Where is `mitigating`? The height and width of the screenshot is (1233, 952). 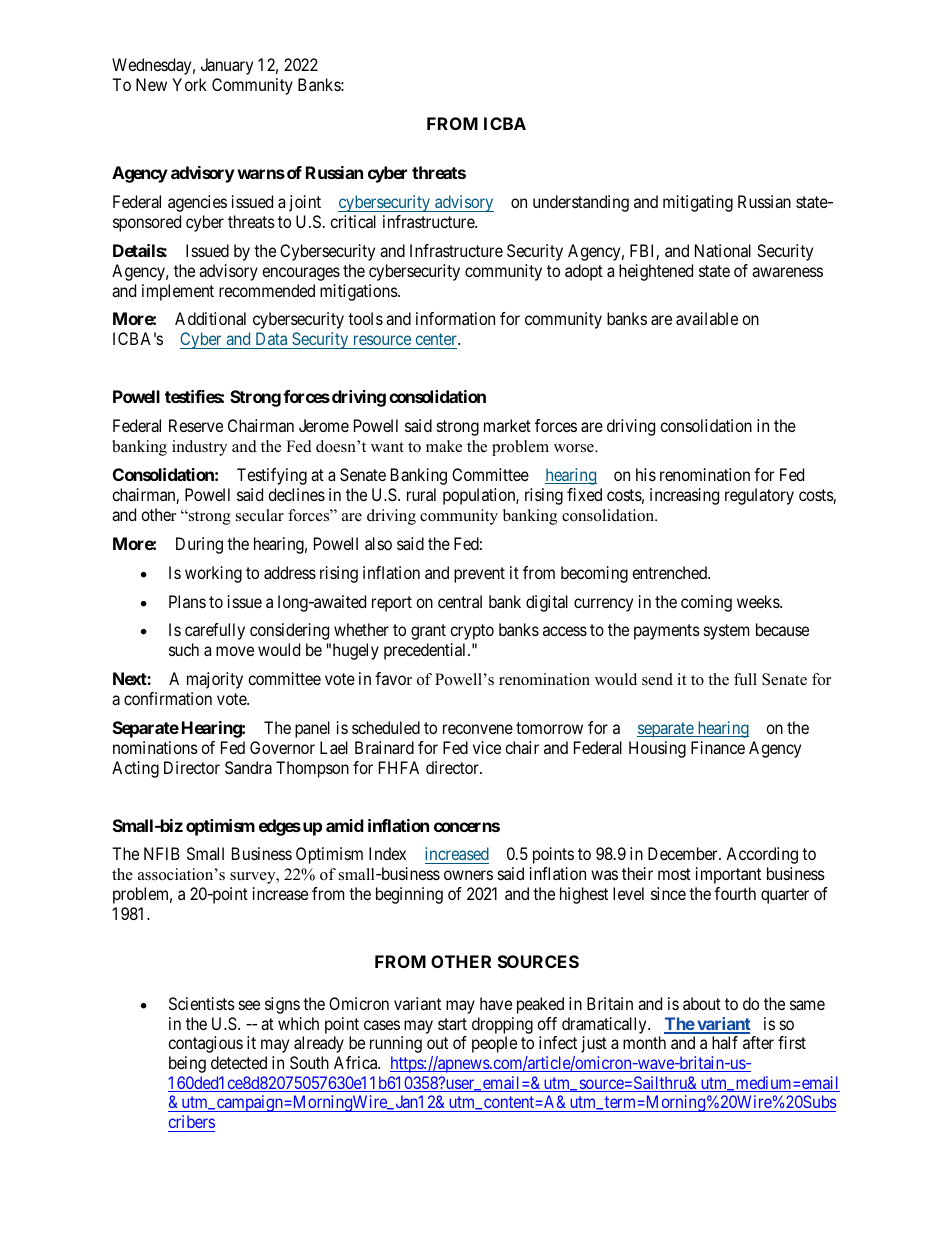 mitigating is located at coordinates (698, 203).
